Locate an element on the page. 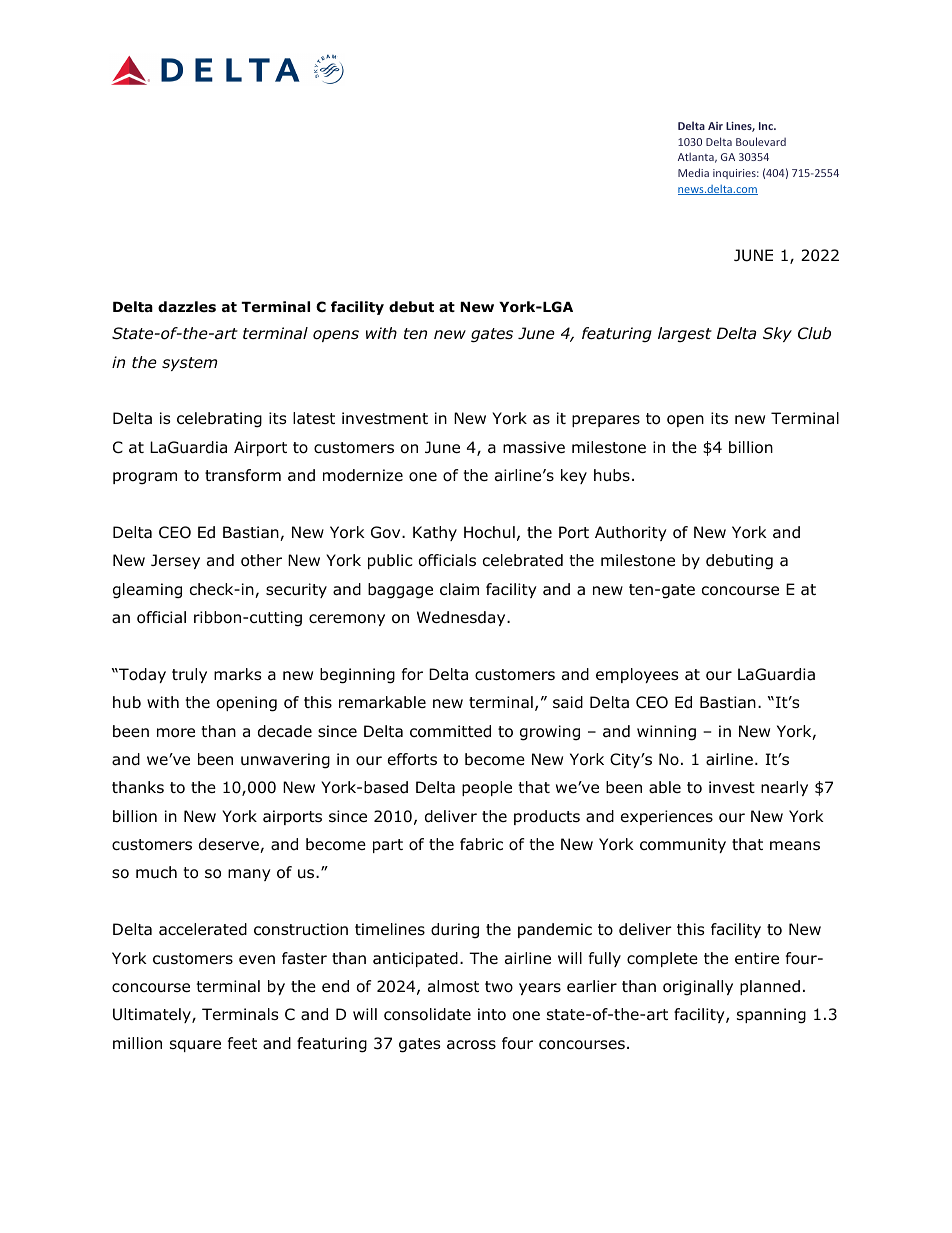  deserve is located at coordinates (230, 845).
